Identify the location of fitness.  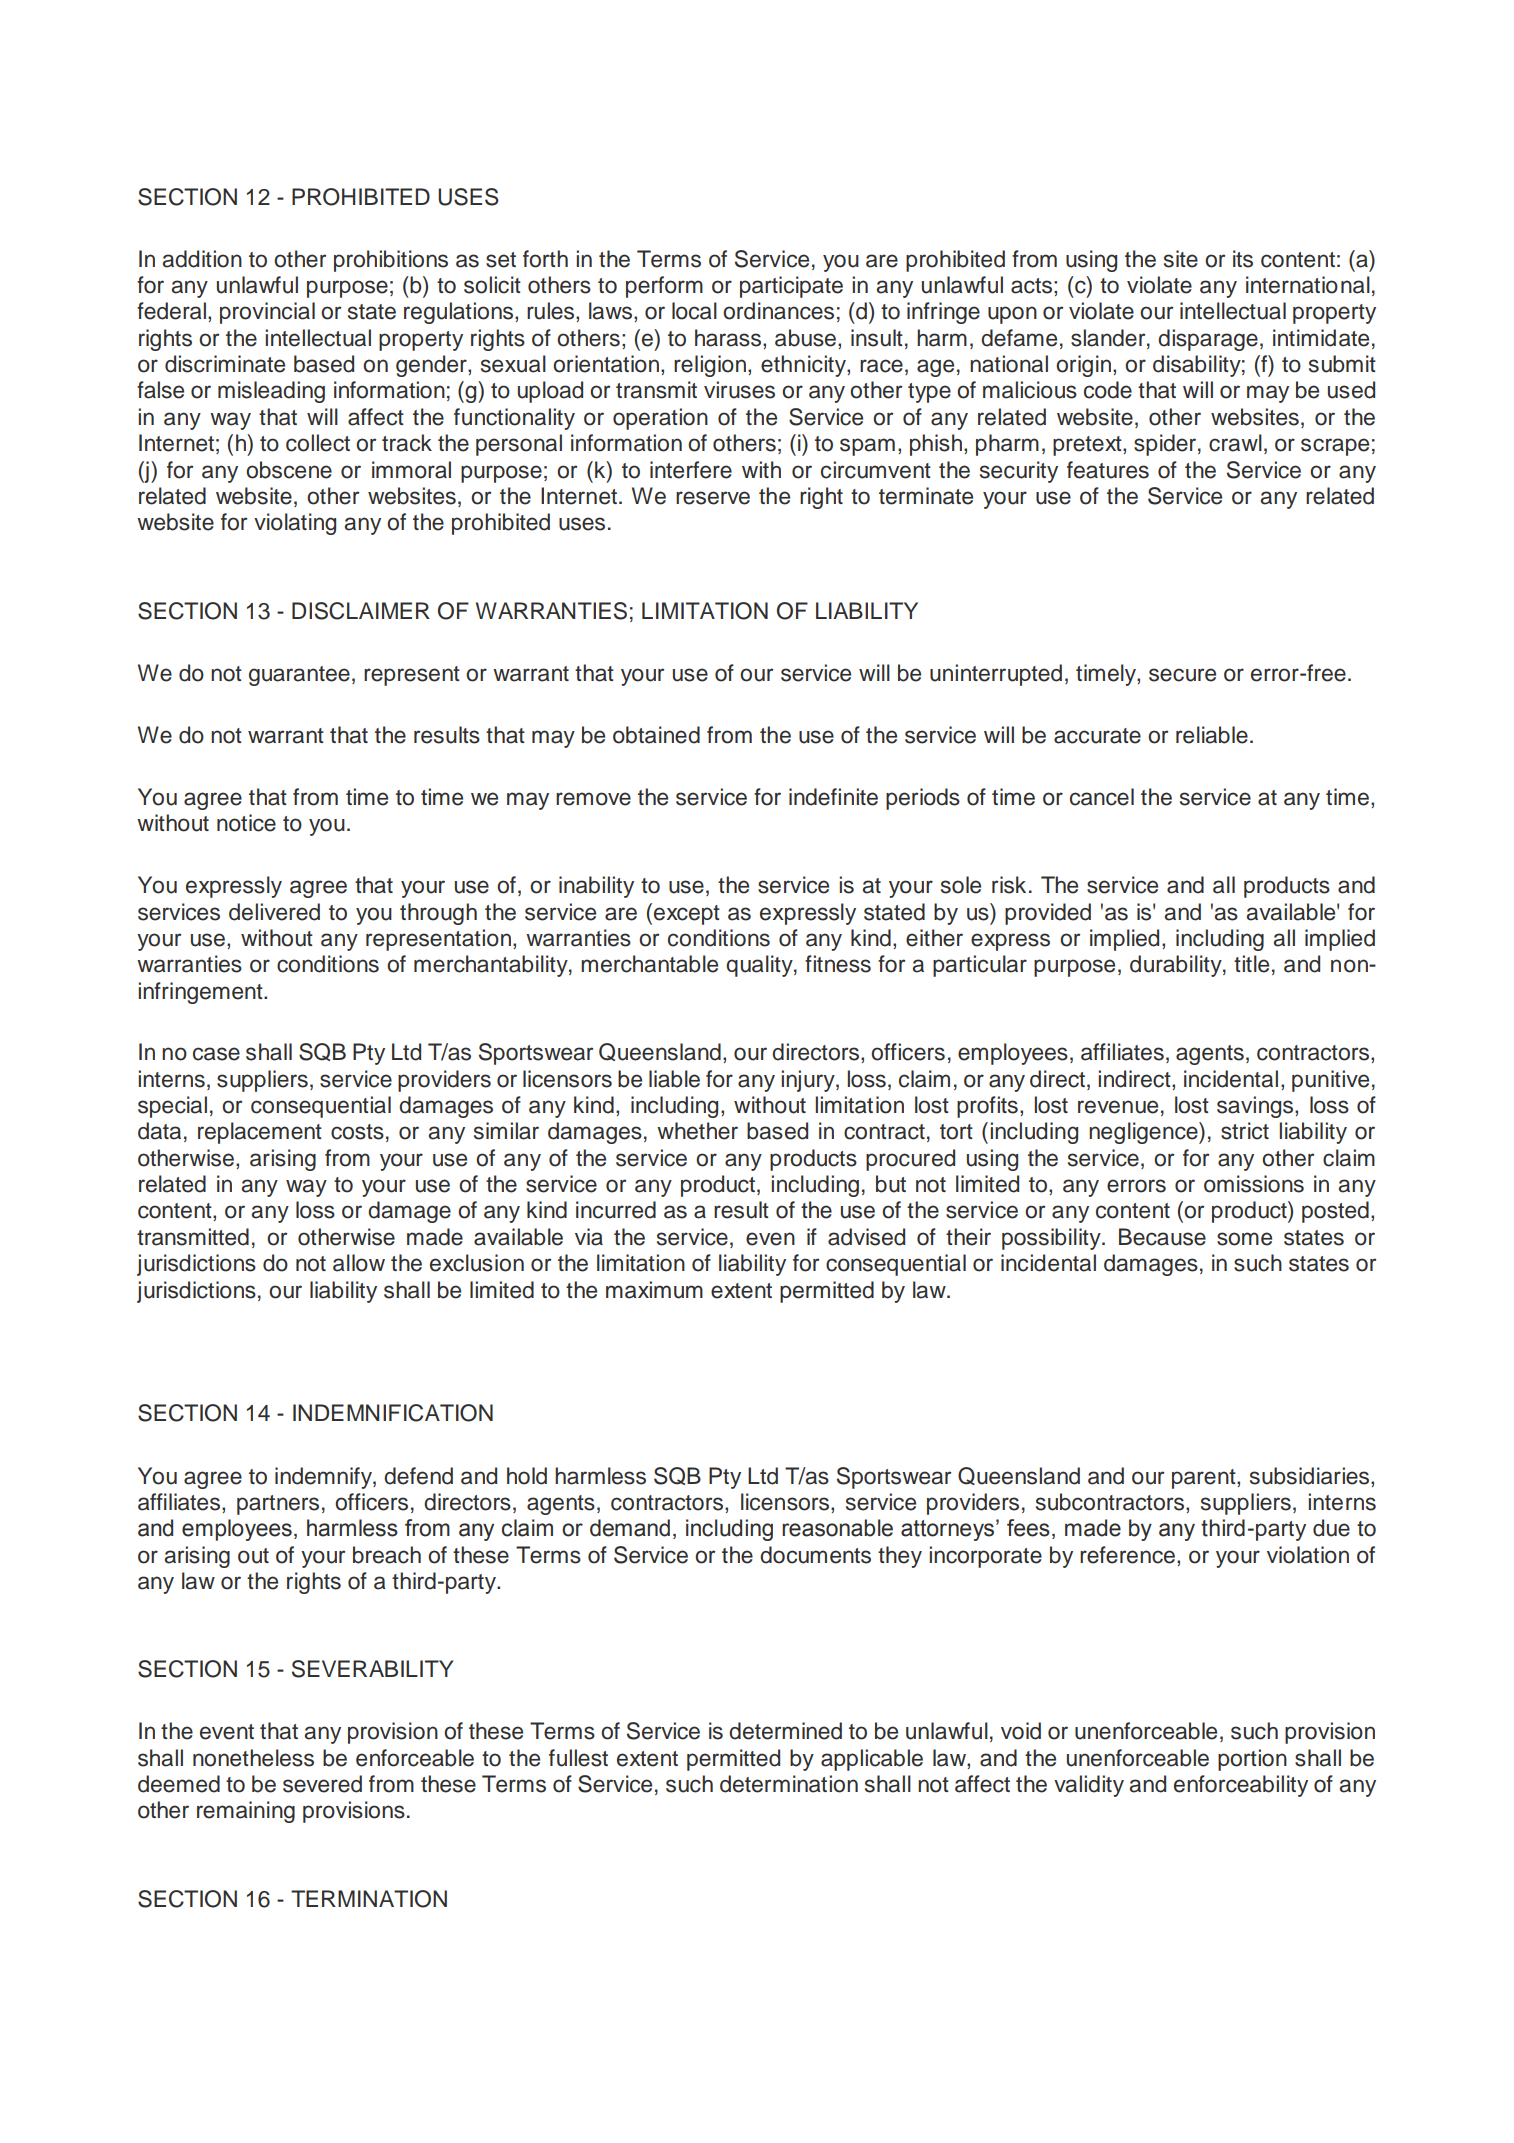
(838, 964).
